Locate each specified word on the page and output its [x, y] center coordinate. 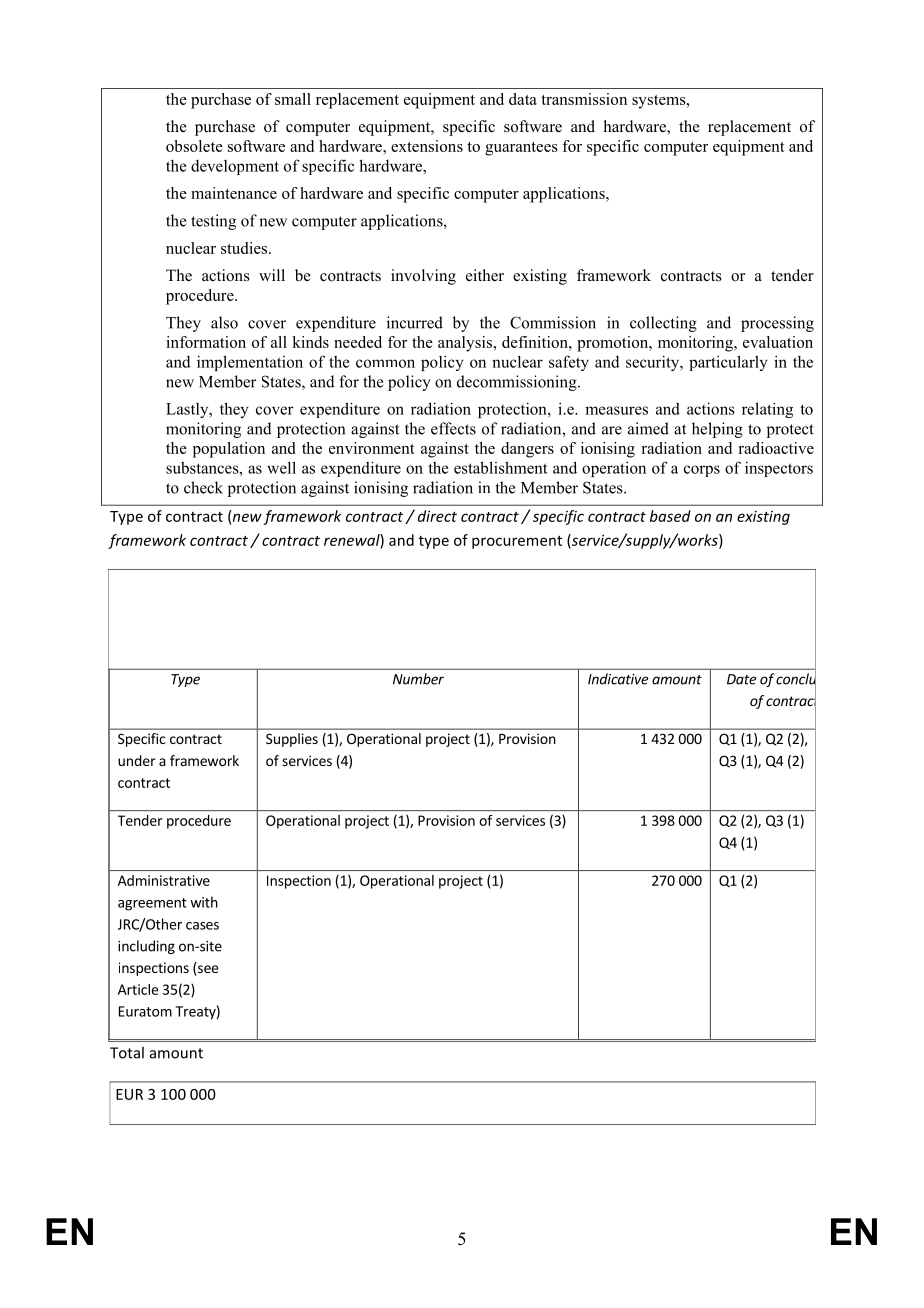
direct [437, 516]
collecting [663, 324]
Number [418, 679]
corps [702, 471]
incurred [415, 322]
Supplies [292, 740]
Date [741, 679]
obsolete [194, 146]
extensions [427, 146]
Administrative [164, 880]
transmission [584, 99]
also [224, 322]
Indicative [618, 679]
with [204, 902]
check [203, 487]
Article [138, 989]
